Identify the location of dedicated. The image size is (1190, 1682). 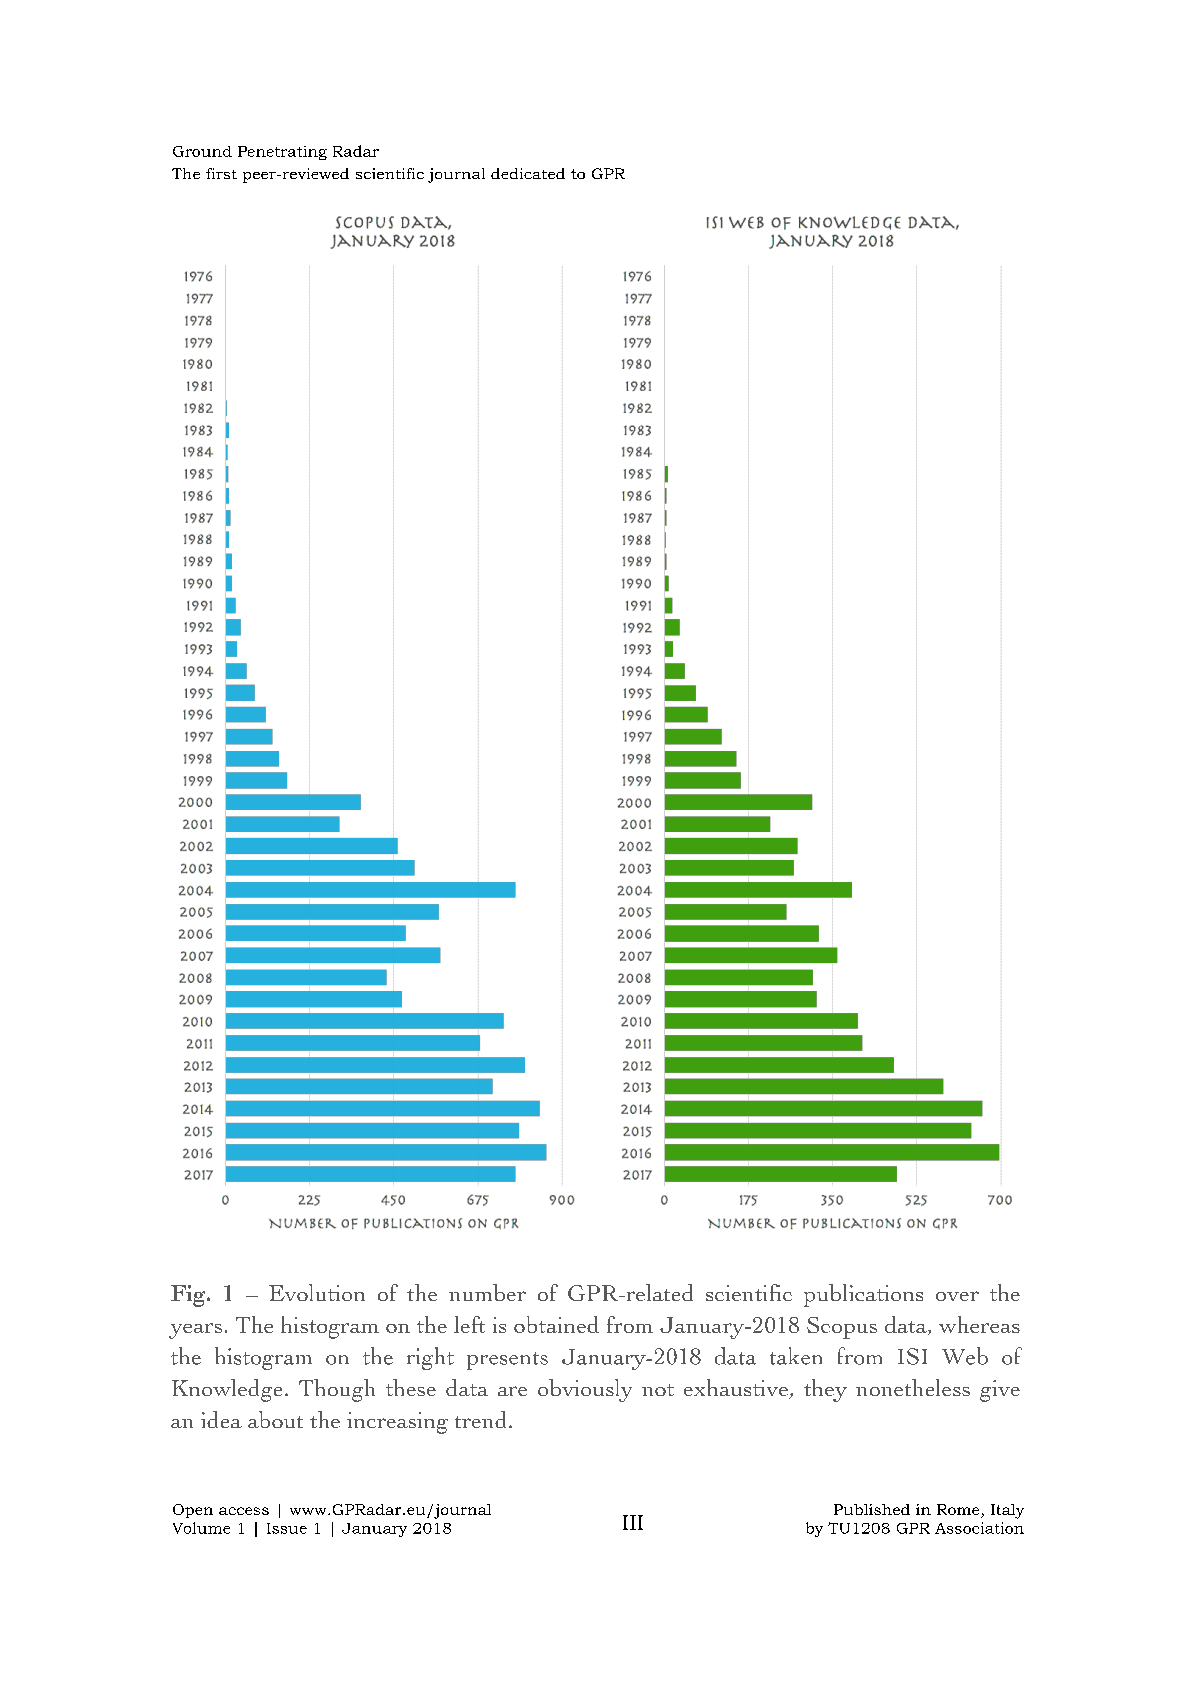
(528, 173).
